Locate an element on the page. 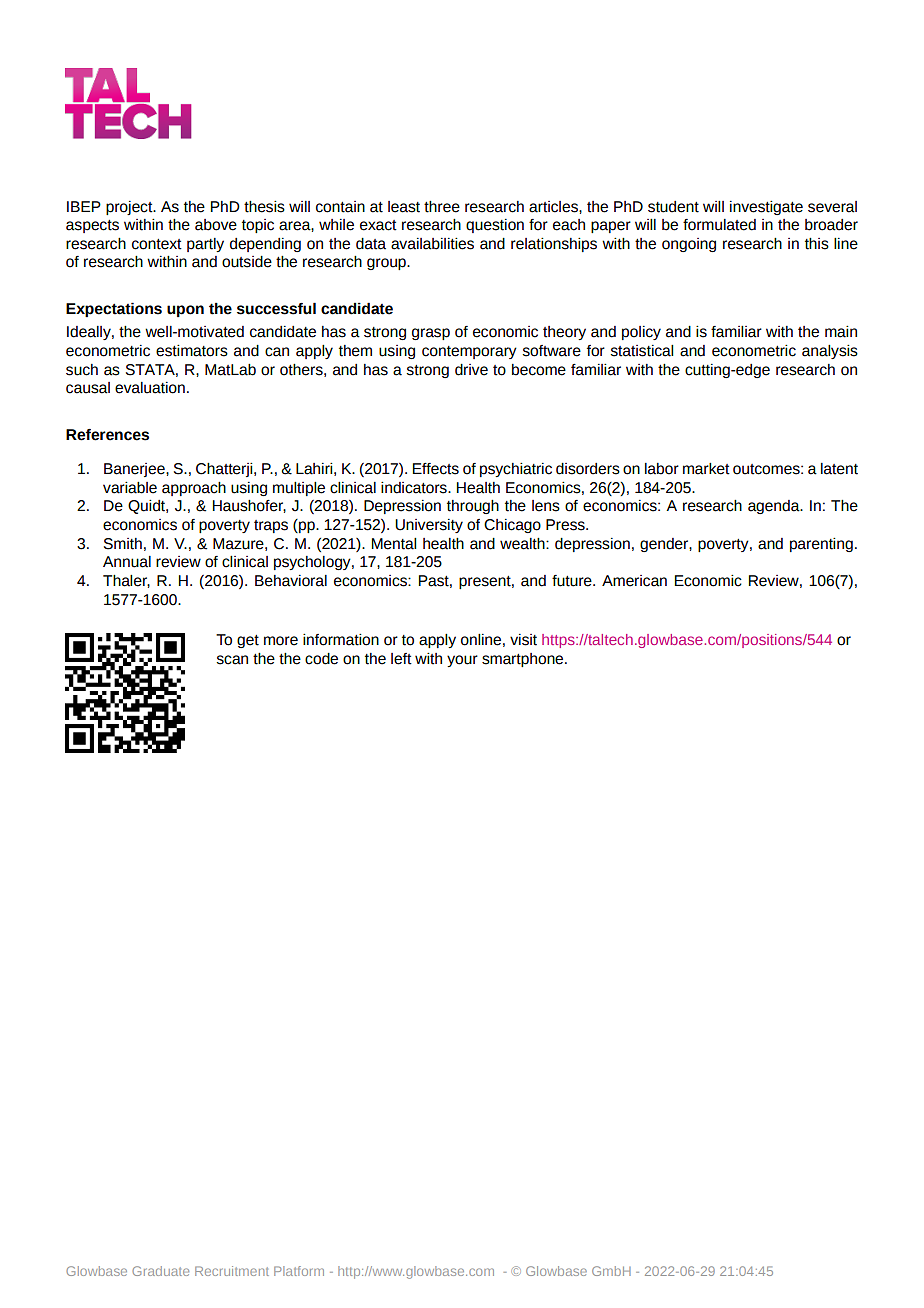 The image size is (924, 1308). parenting is located at coordinates (821, 545).
